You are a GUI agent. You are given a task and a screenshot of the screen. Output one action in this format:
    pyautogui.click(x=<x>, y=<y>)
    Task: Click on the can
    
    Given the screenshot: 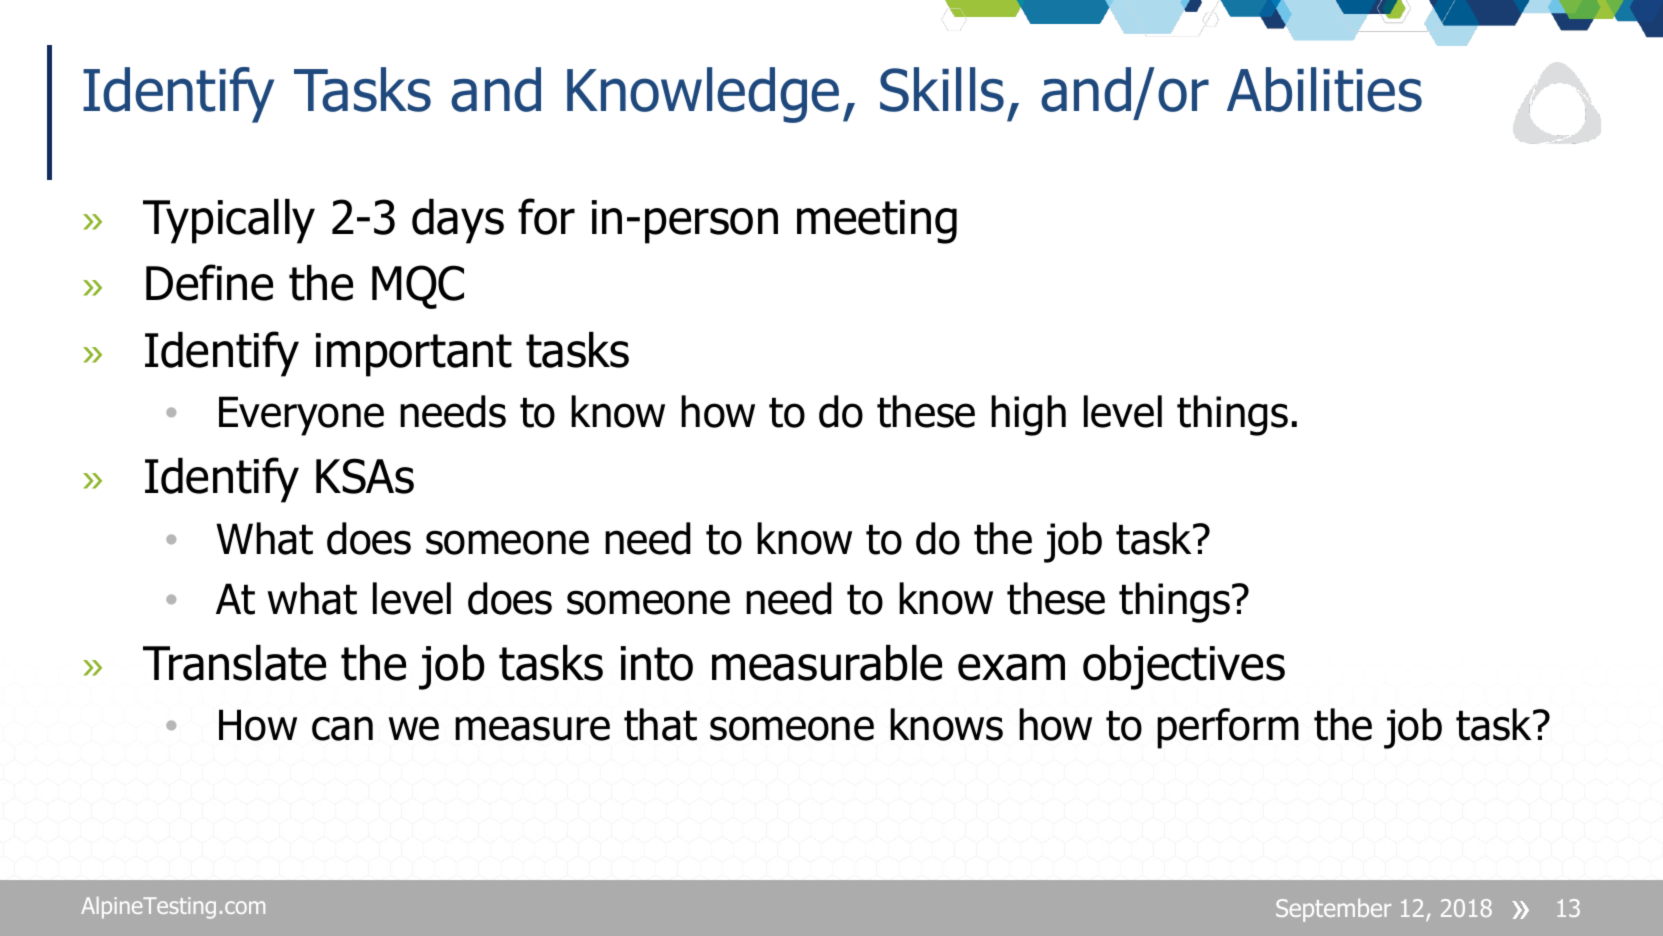 What is the action you would take?
    pyautogui.click(x=342, y=728)
